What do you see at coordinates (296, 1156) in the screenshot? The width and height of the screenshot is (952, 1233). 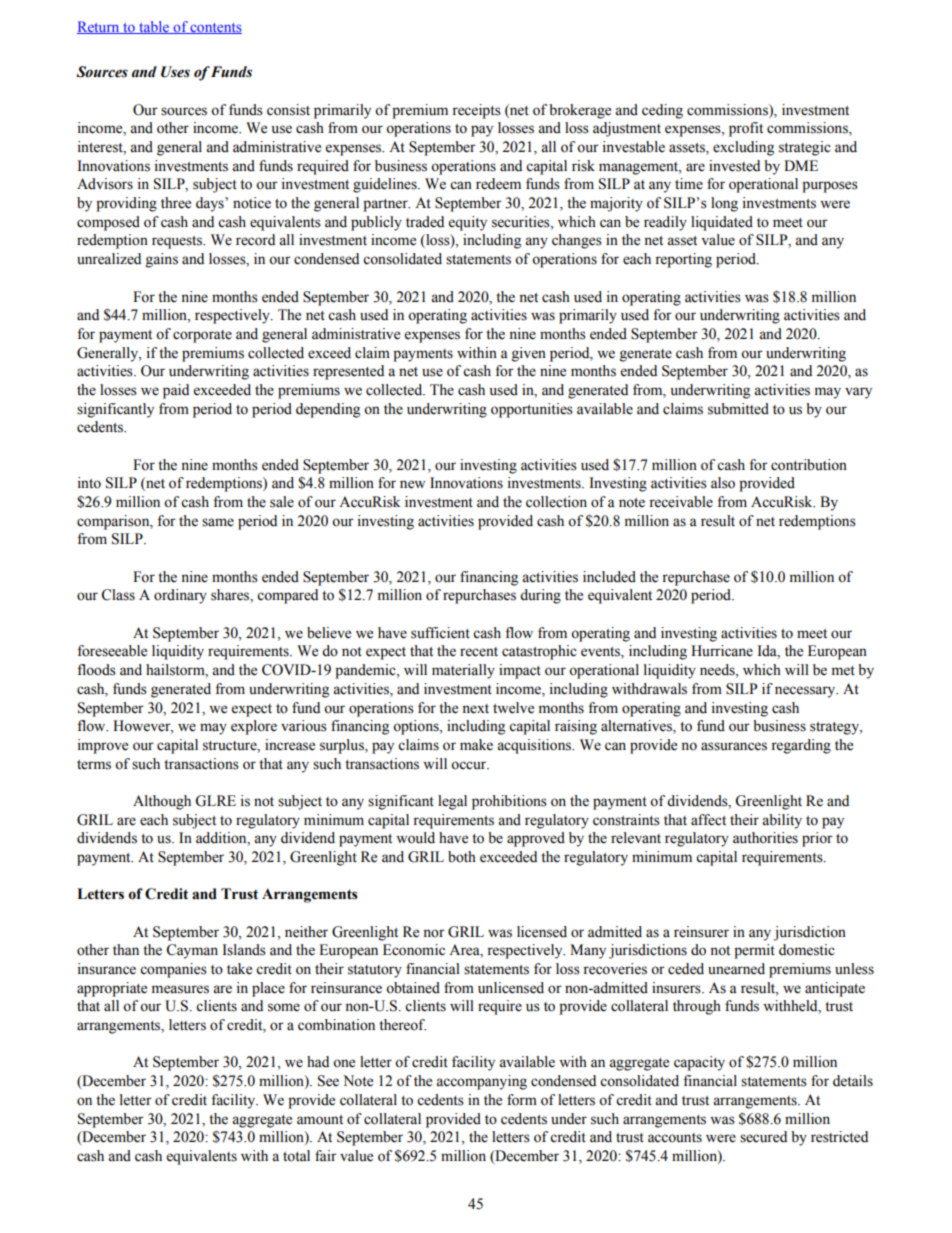 I see `total` at bounding box center [296, 1156].
